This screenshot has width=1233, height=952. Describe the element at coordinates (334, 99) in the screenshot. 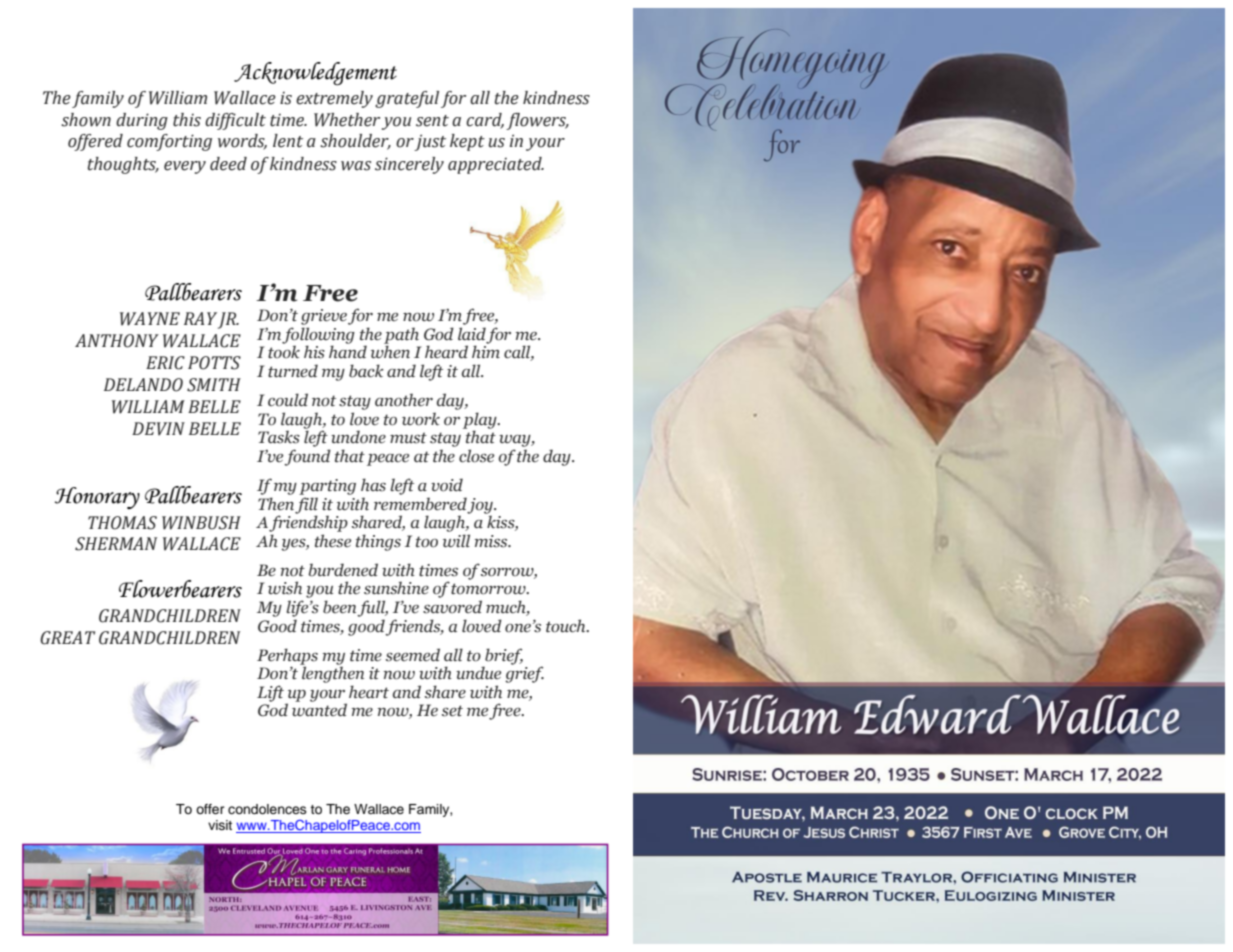

I see `extremely` at that location.
